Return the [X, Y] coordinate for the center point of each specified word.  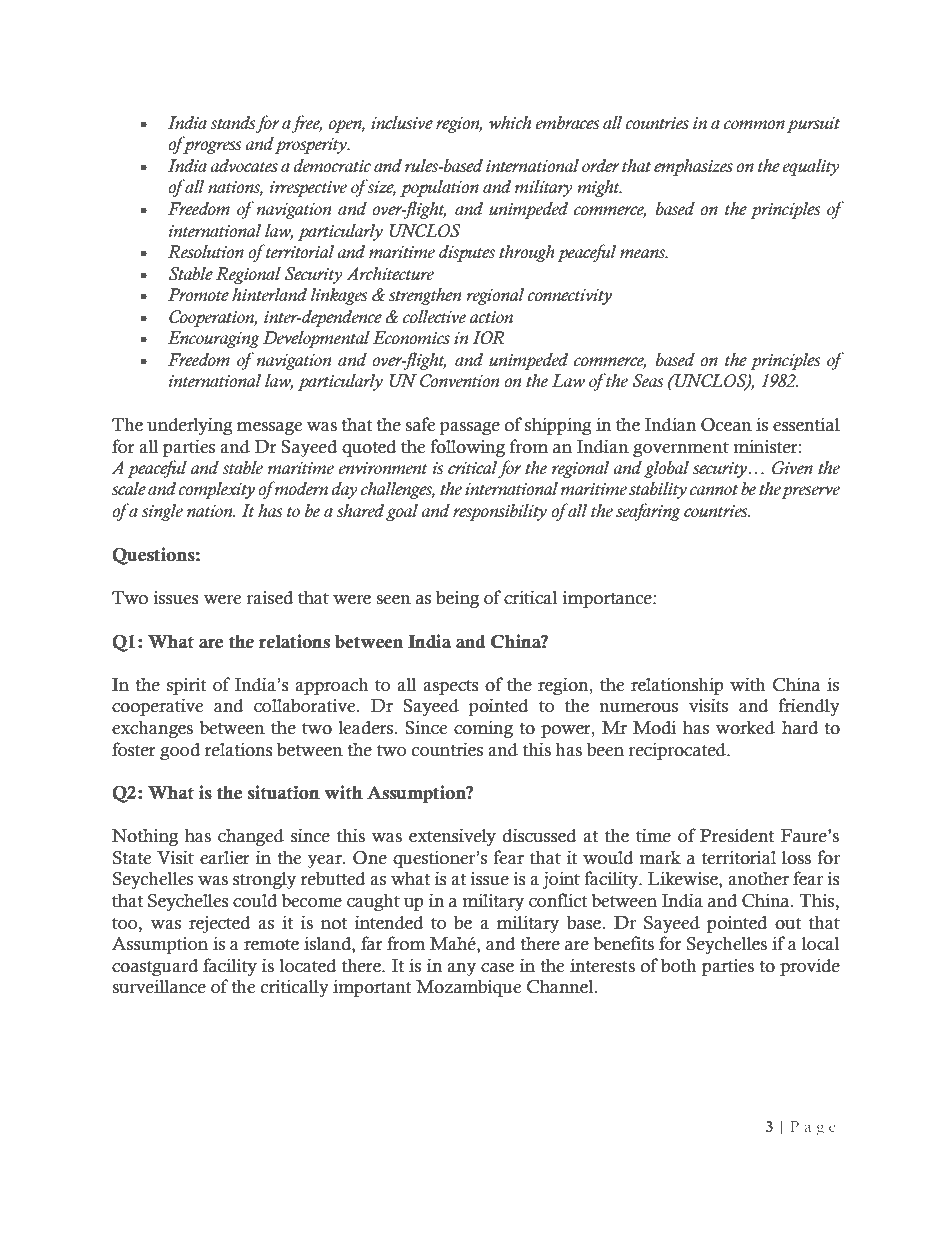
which [510, 122]
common [754, 125]
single [162, 512]
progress [211, 147]
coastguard [155, 967]
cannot [714, 490]
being [457, 599]
